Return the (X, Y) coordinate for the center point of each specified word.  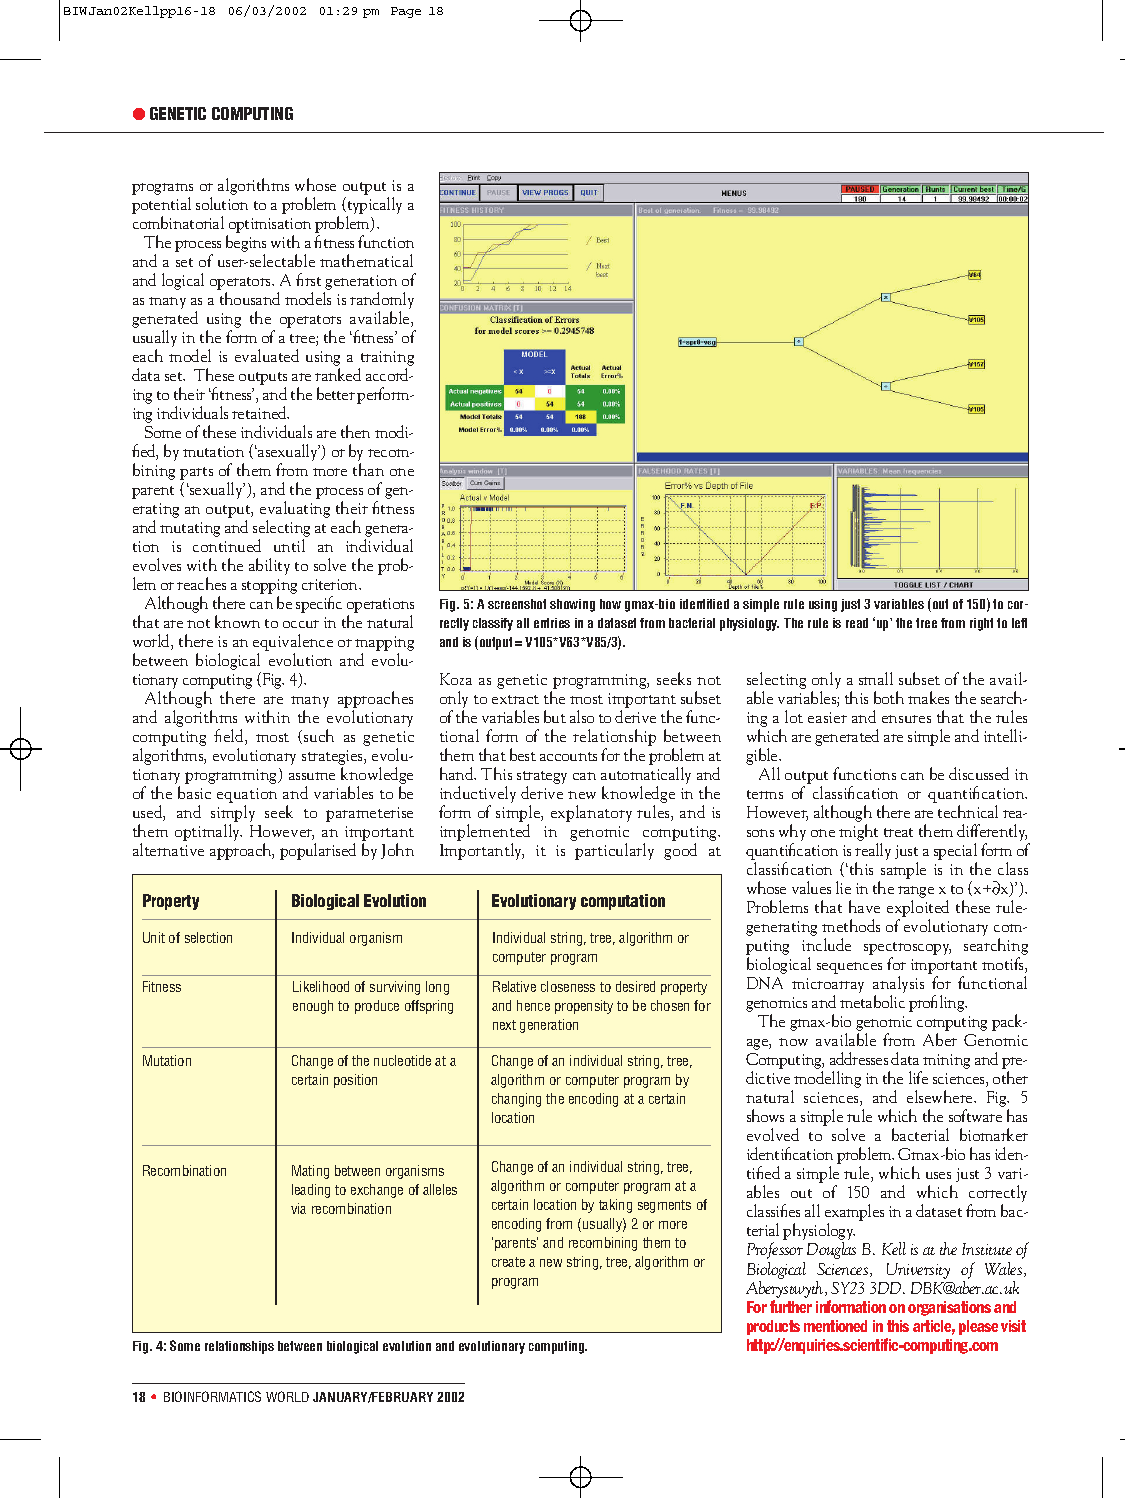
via (298, 1208)
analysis (898, 986)
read (857, 623)
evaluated (267, 355)
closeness (568, 986)
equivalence (293, 644)
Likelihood (321, 986)
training (386, 360)
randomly (382, 302)
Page (406, 12)
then (355, 431)
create (508, 1262)
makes (928, 697)
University (918, 1271)
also (582, 716)
